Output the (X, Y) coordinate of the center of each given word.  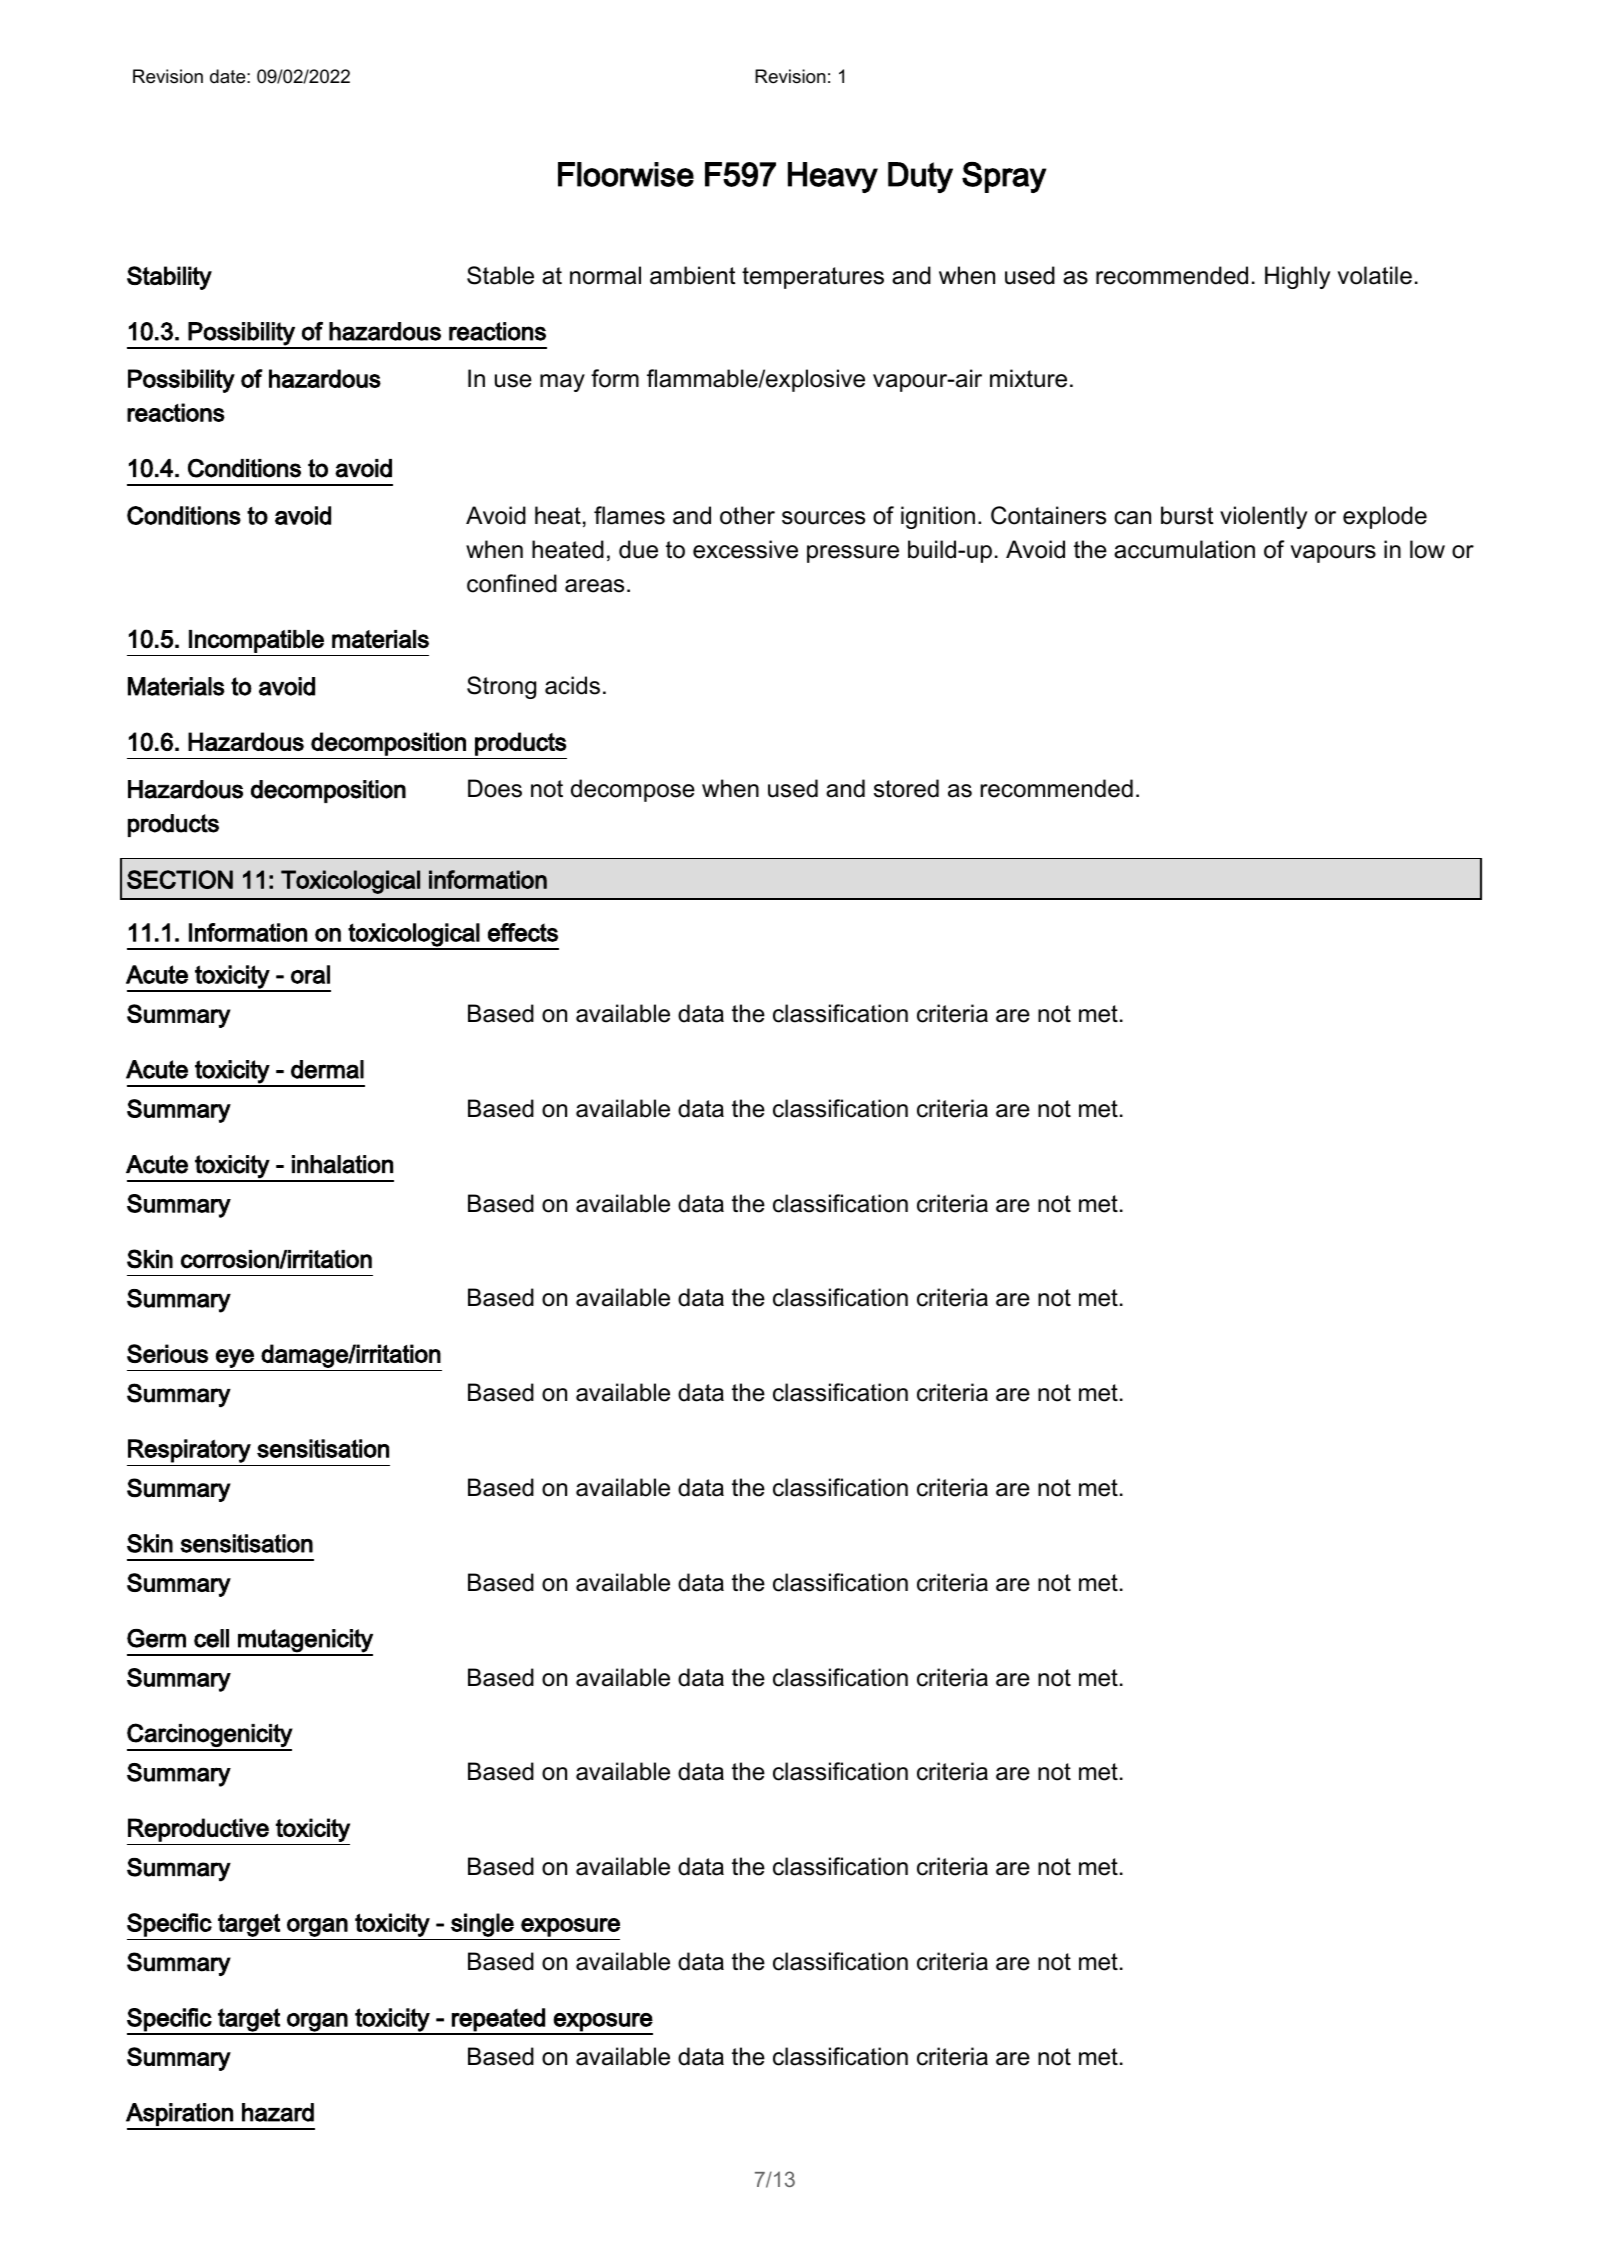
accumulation (1184, 549)
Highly (1297, 277)
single (482, 1925)
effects (523, 932)
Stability (169, 278)
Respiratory (189, 1451)
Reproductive (198, 1830)
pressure (853, 554)
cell (211, 1638)
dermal (327, 1069)
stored (906, 788)
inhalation (342, 1164)
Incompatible (256, 641)
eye (235, 1358)
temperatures (813, 278)
